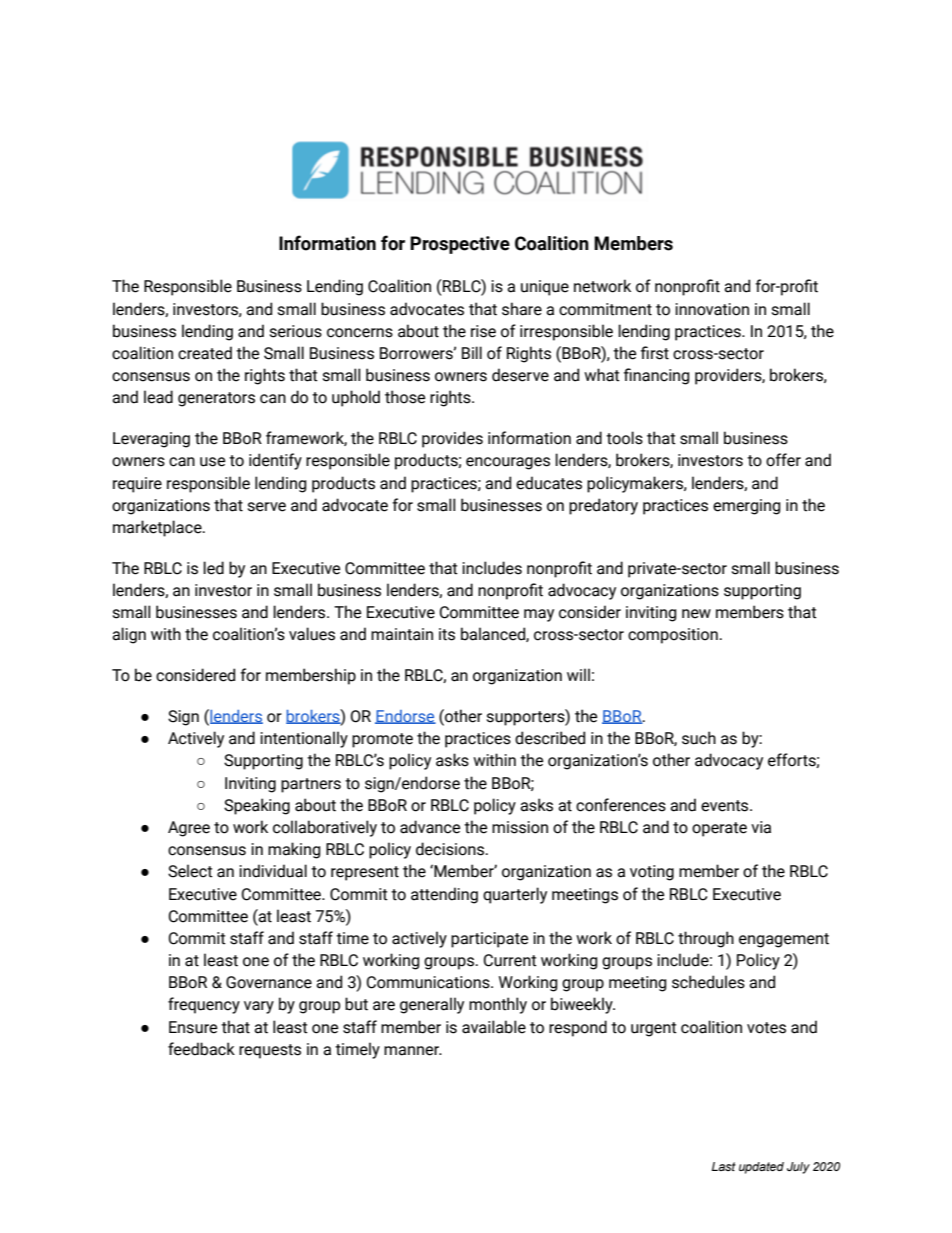  I want to click on such, so click(699, 738).
